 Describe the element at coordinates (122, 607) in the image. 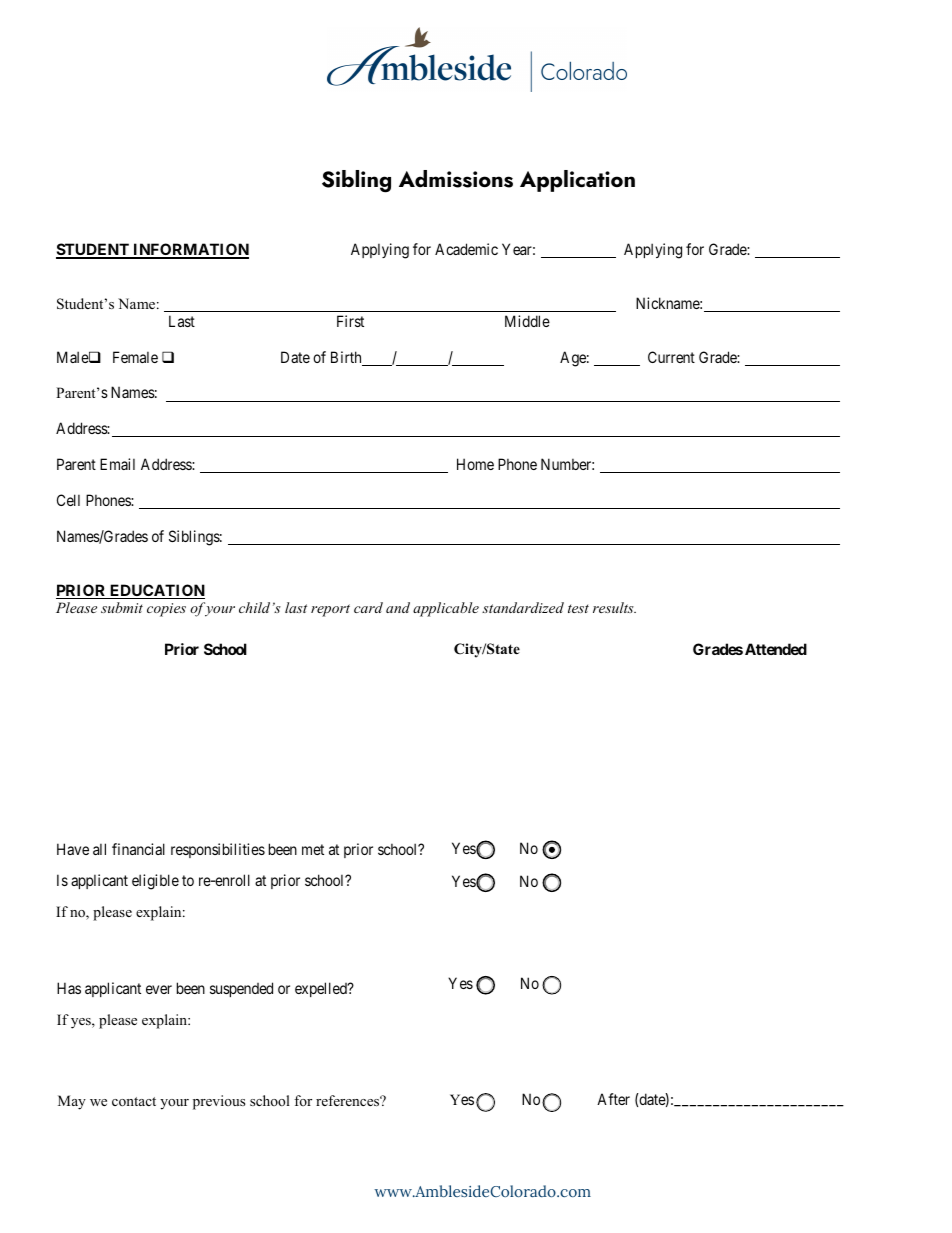

I see `submit` at that location.
